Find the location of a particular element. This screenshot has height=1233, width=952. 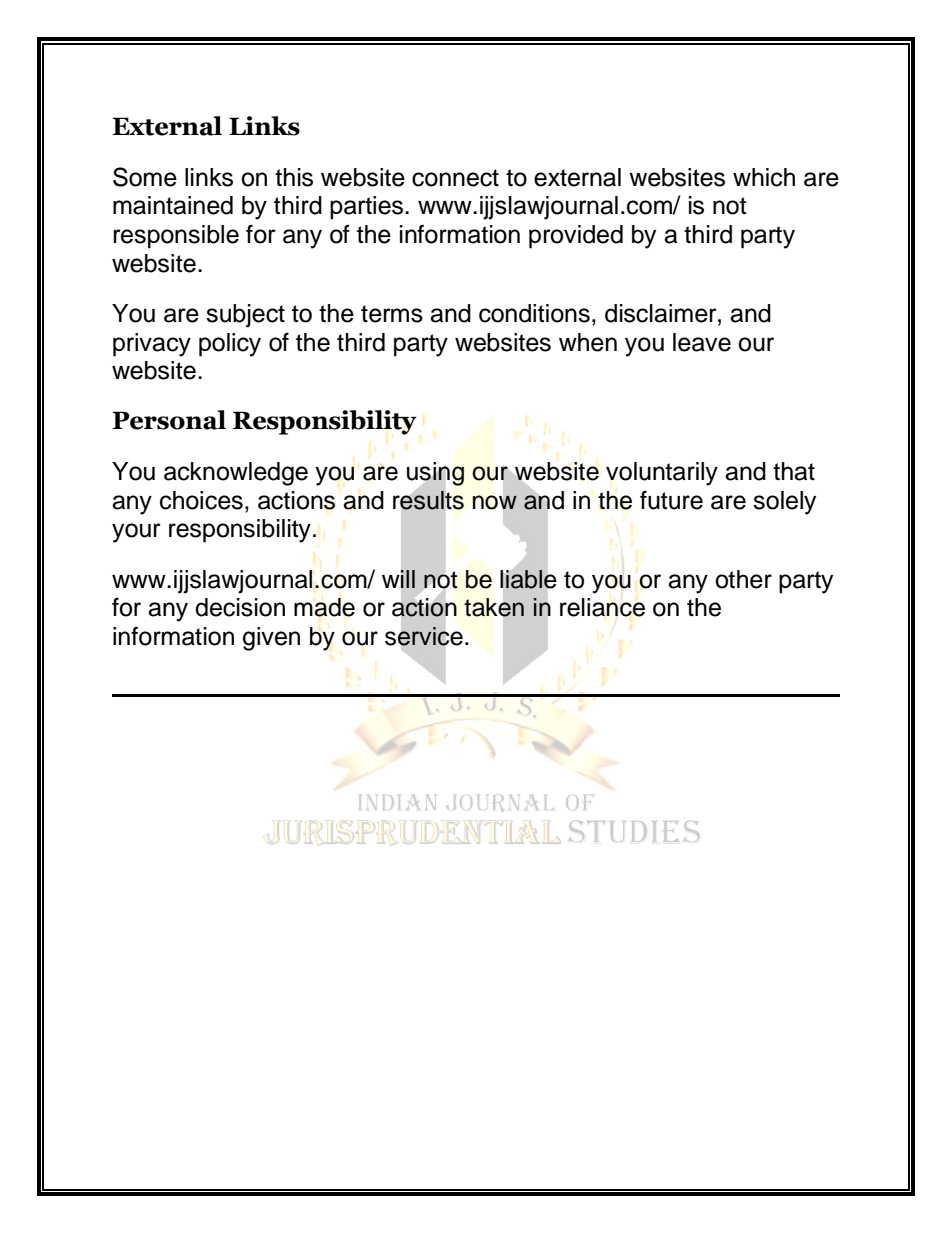

leave is located at coordinates (702, 342).
